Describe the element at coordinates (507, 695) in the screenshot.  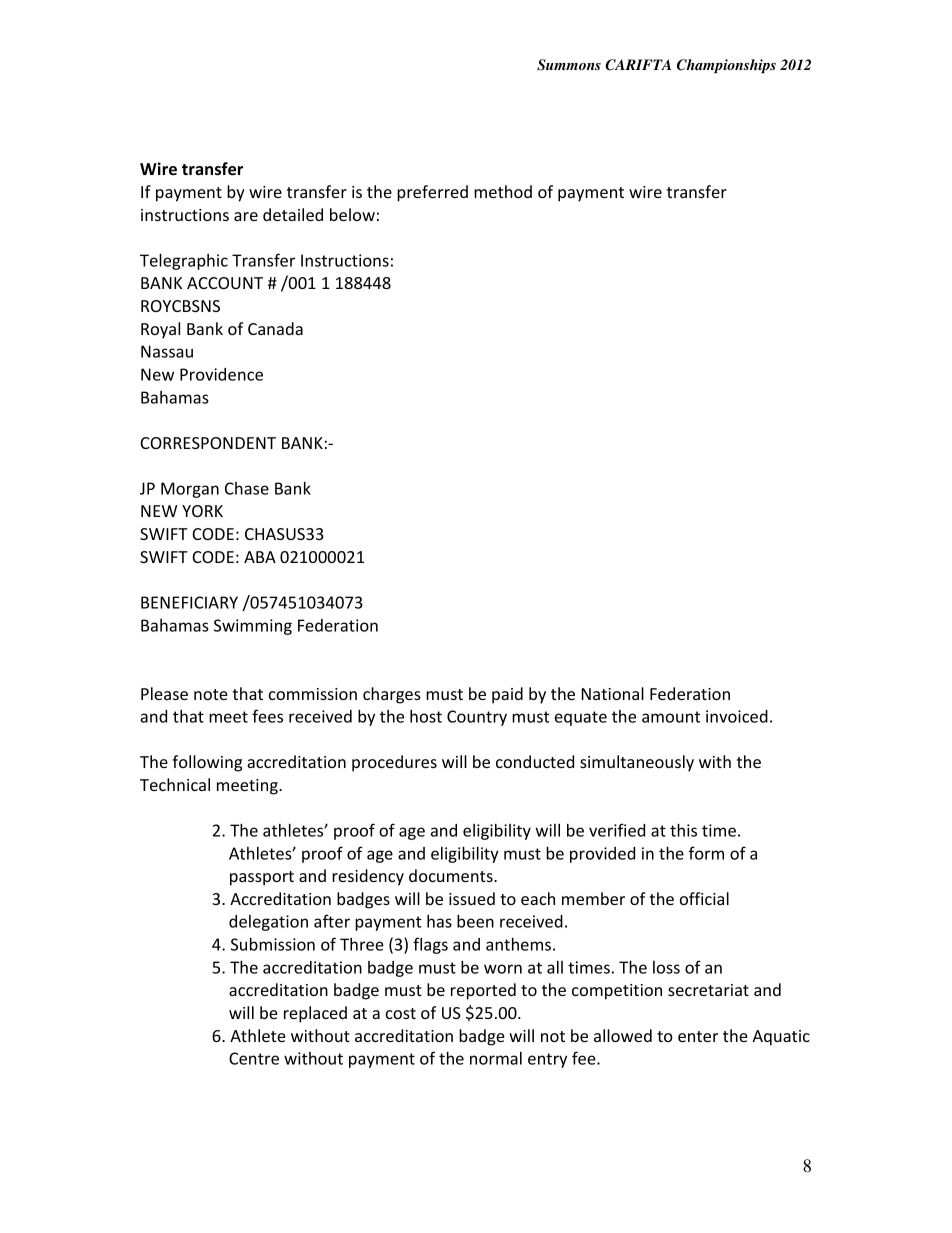
I see `paid` at that location.
